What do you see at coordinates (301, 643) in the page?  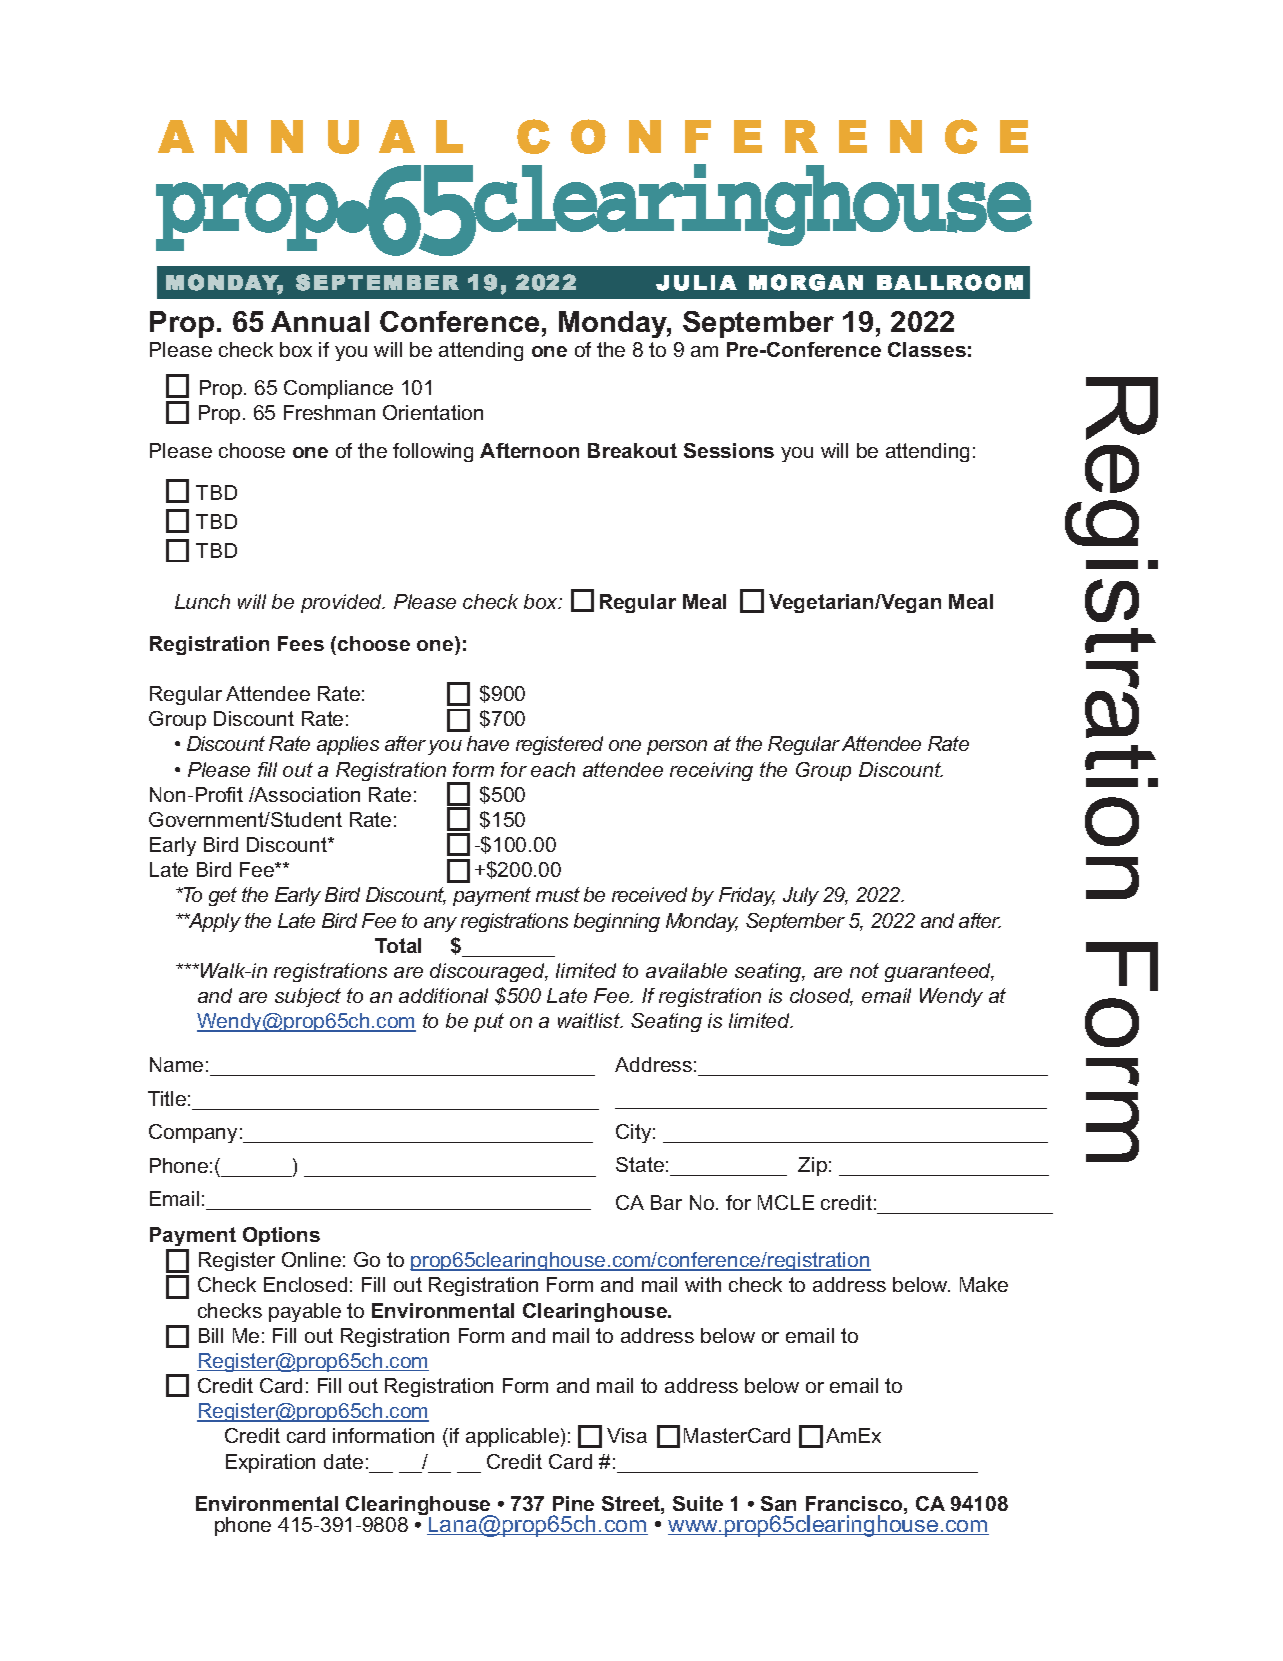 I see `Fees` at bounding box center [301, 643].
